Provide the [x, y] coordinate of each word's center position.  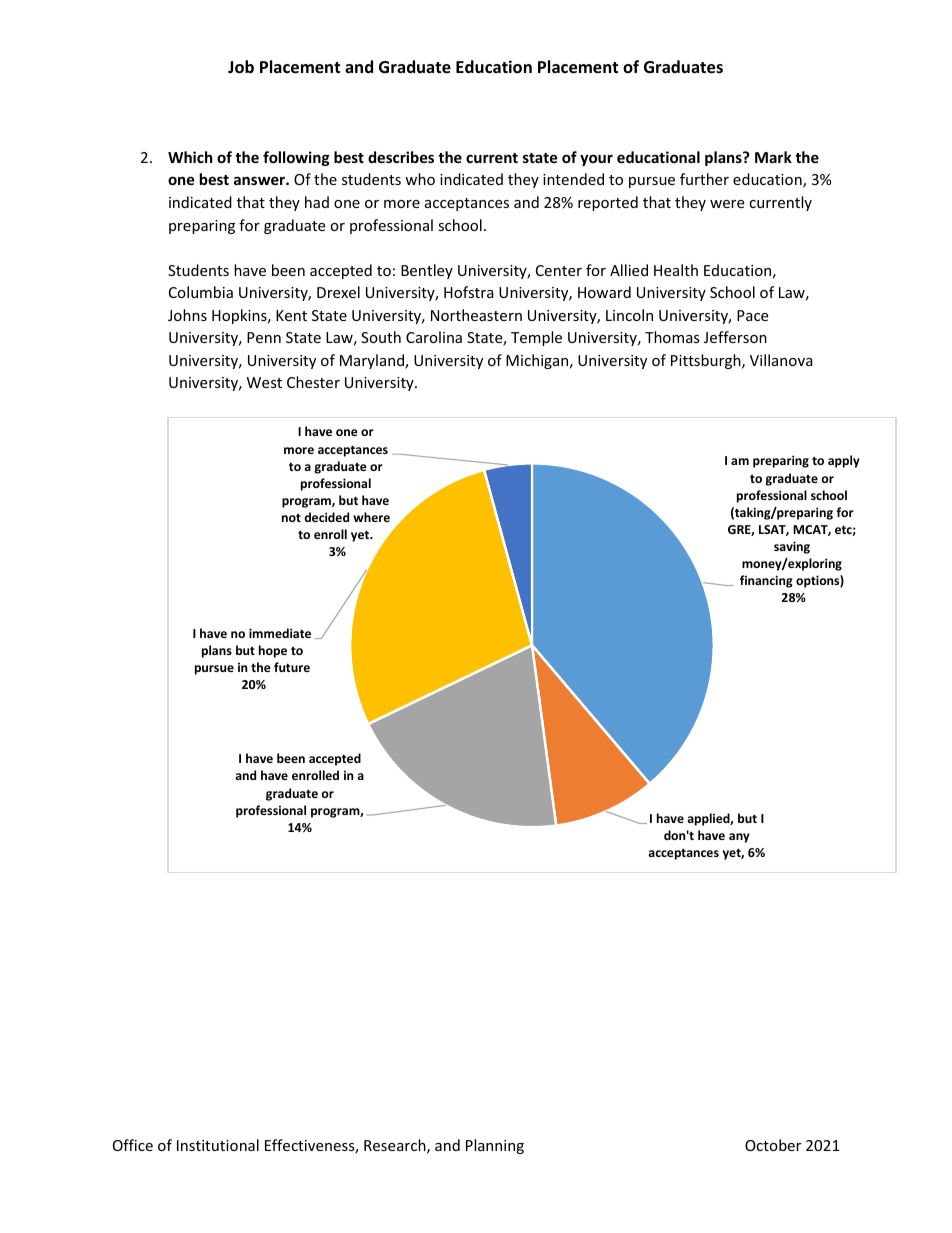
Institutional [218, 1145]
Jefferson [735, 337]
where [371, 517]
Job [241, 67]
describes [401, 157]
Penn [264, 337]
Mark [773, 157]
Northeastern [476, 315]
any [739, 838]
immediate [280, 633]
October [773, 1145]
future [292, 667]
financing [766, 581]
